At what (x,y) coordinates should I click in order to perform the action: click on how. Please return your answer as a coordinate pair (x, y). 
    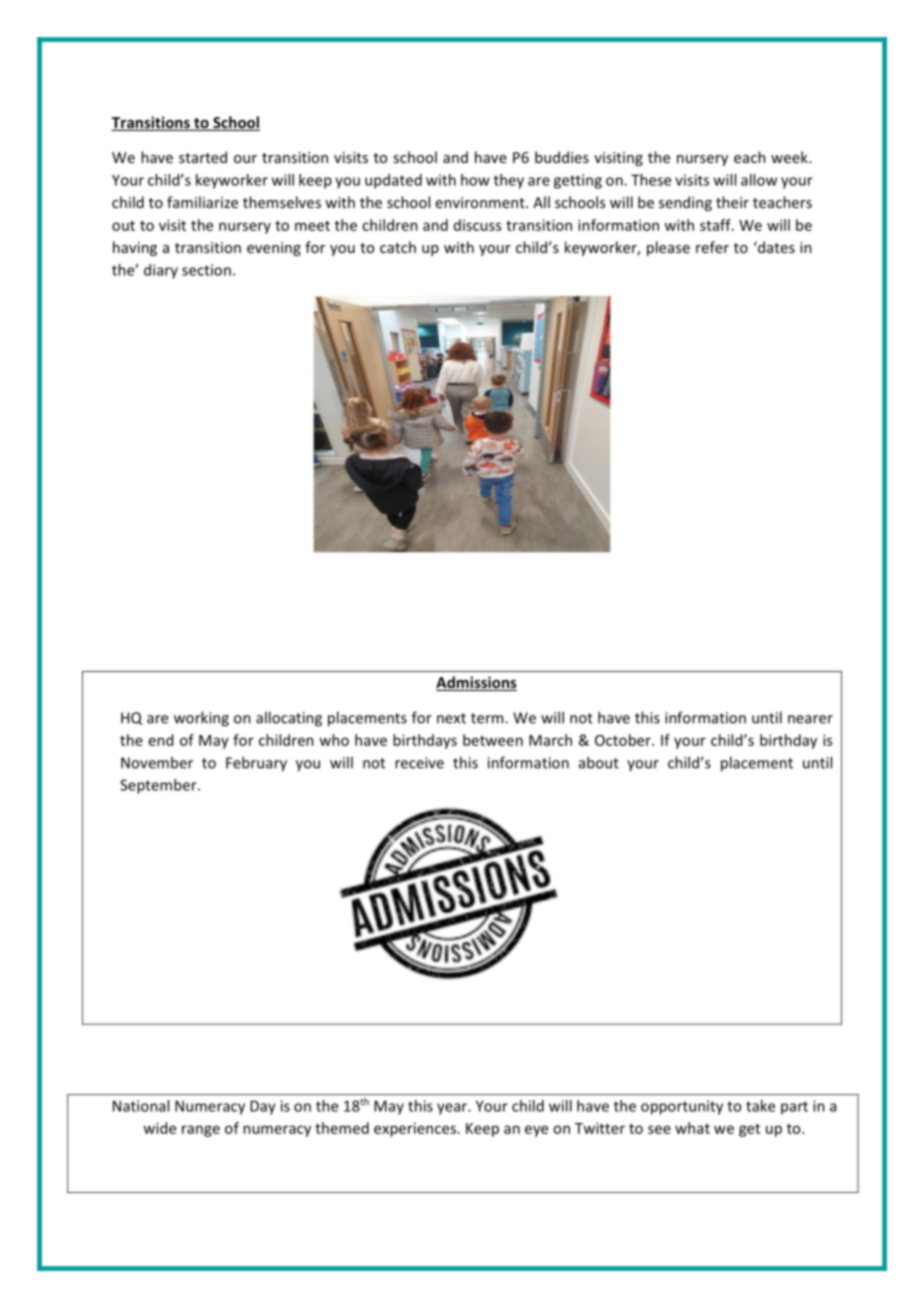
    Looking at the image, I should click on (475, 180).
